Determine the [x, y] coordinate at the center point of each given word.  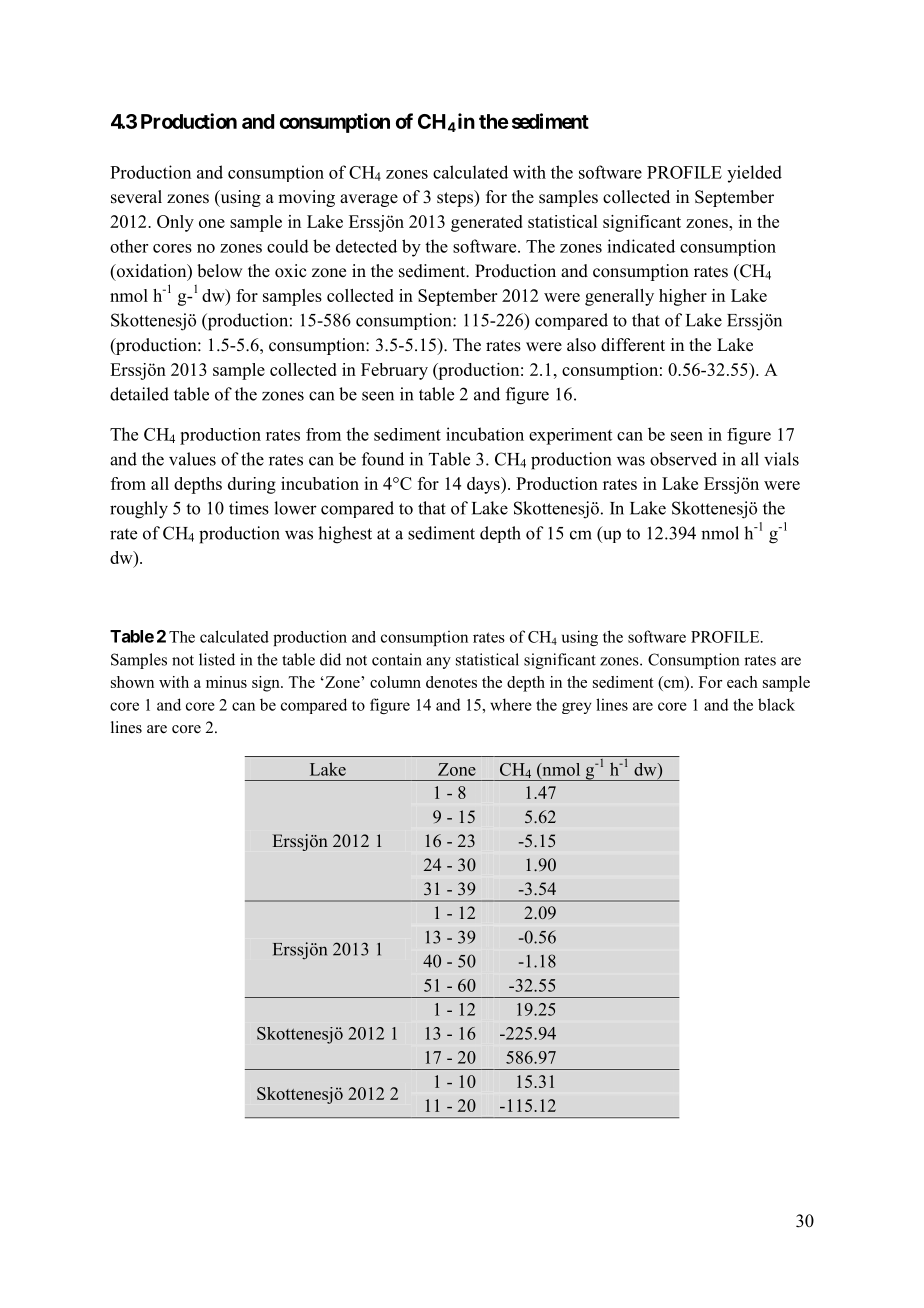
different [633, 345]
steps [456, 198]
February [394, 371]
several [136, 197]
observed [683, 459]
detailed [139, 394]
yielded [754, 174]
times [249, 508]
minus [226, 682]
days [484, 485]
